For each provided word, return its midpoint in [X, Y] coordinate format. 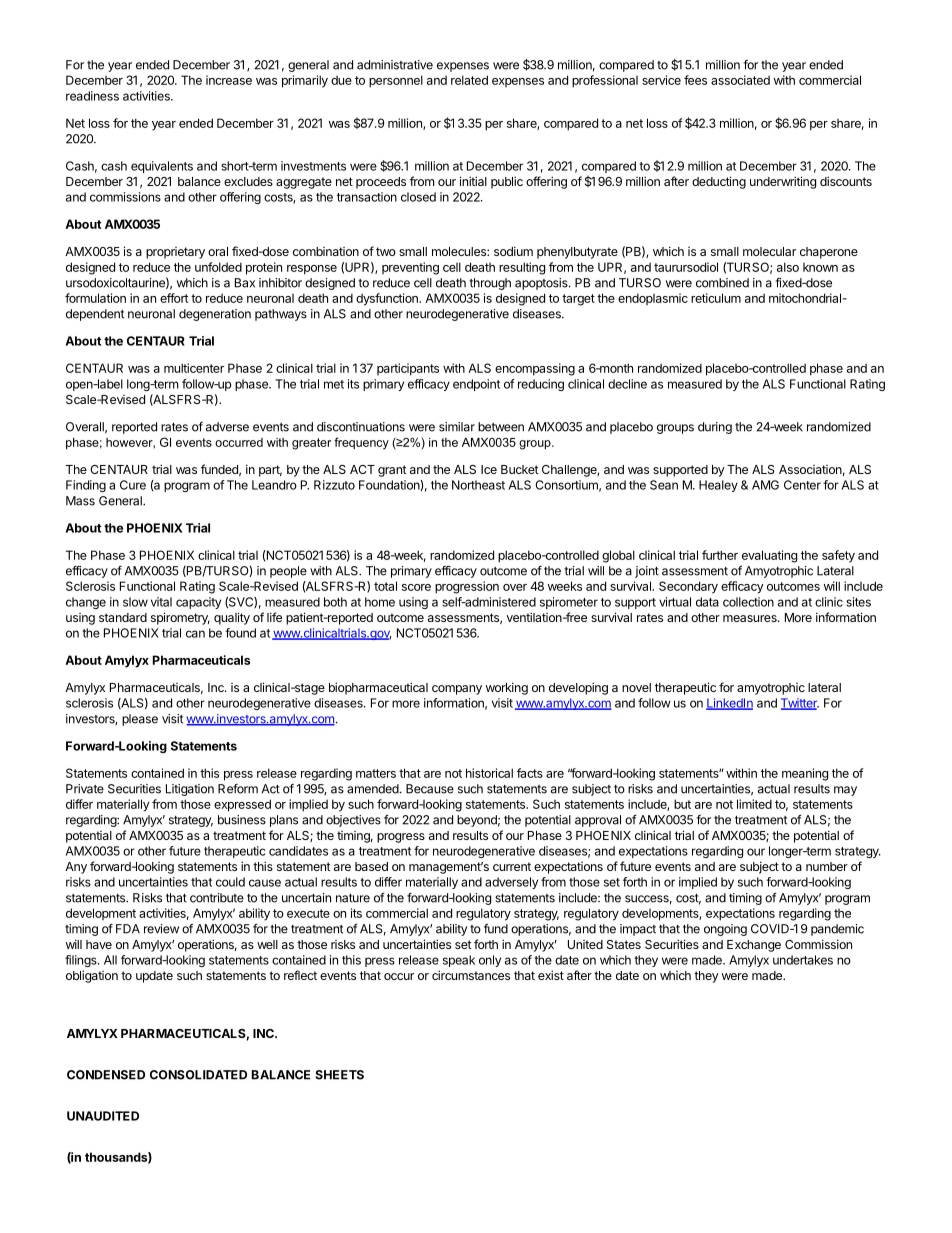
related [469, 80]
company [457, 690]
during [715, 428]
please [140, 720]
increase [229, 80]
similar [457, 427]
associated [740, 80]
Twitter [800, 704]
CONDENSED [106, 1075]
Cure [133, 485]
